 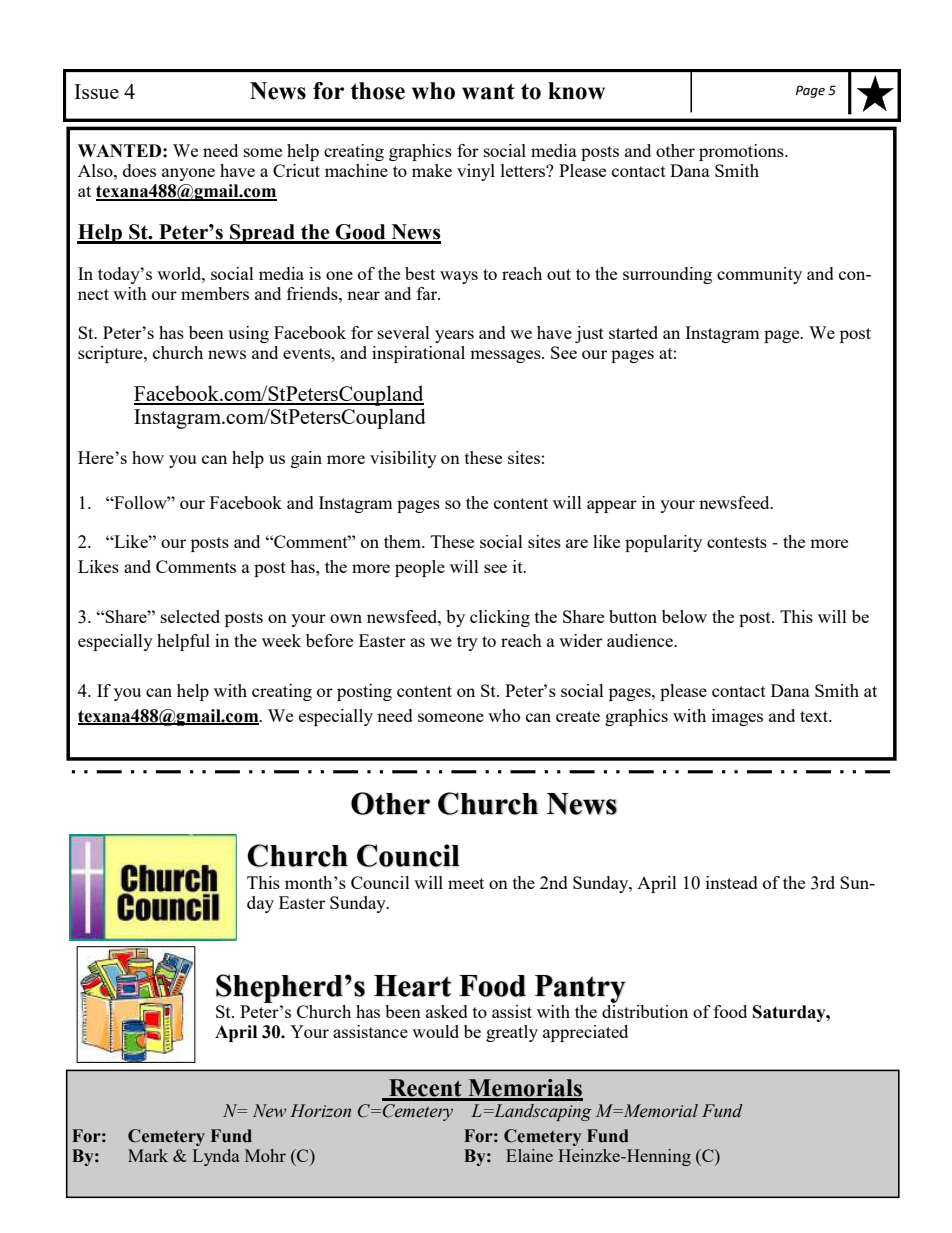 What do you see at coordinates (466, 883) in the image?
I see `meet` at bounding box center [466, 883].
